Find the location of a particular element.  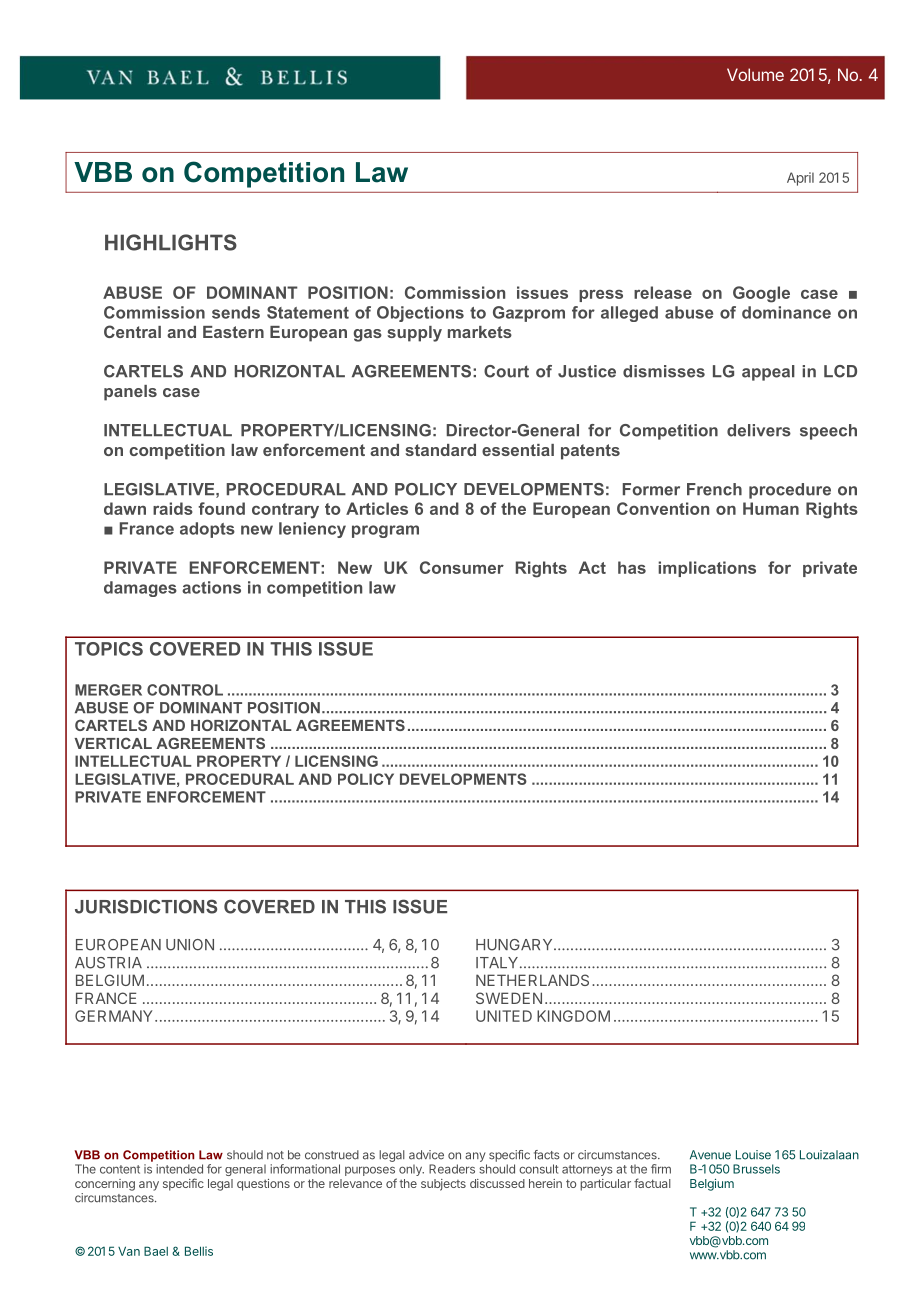

HIGHLIGHTS is located at coordinates (171, 242).
